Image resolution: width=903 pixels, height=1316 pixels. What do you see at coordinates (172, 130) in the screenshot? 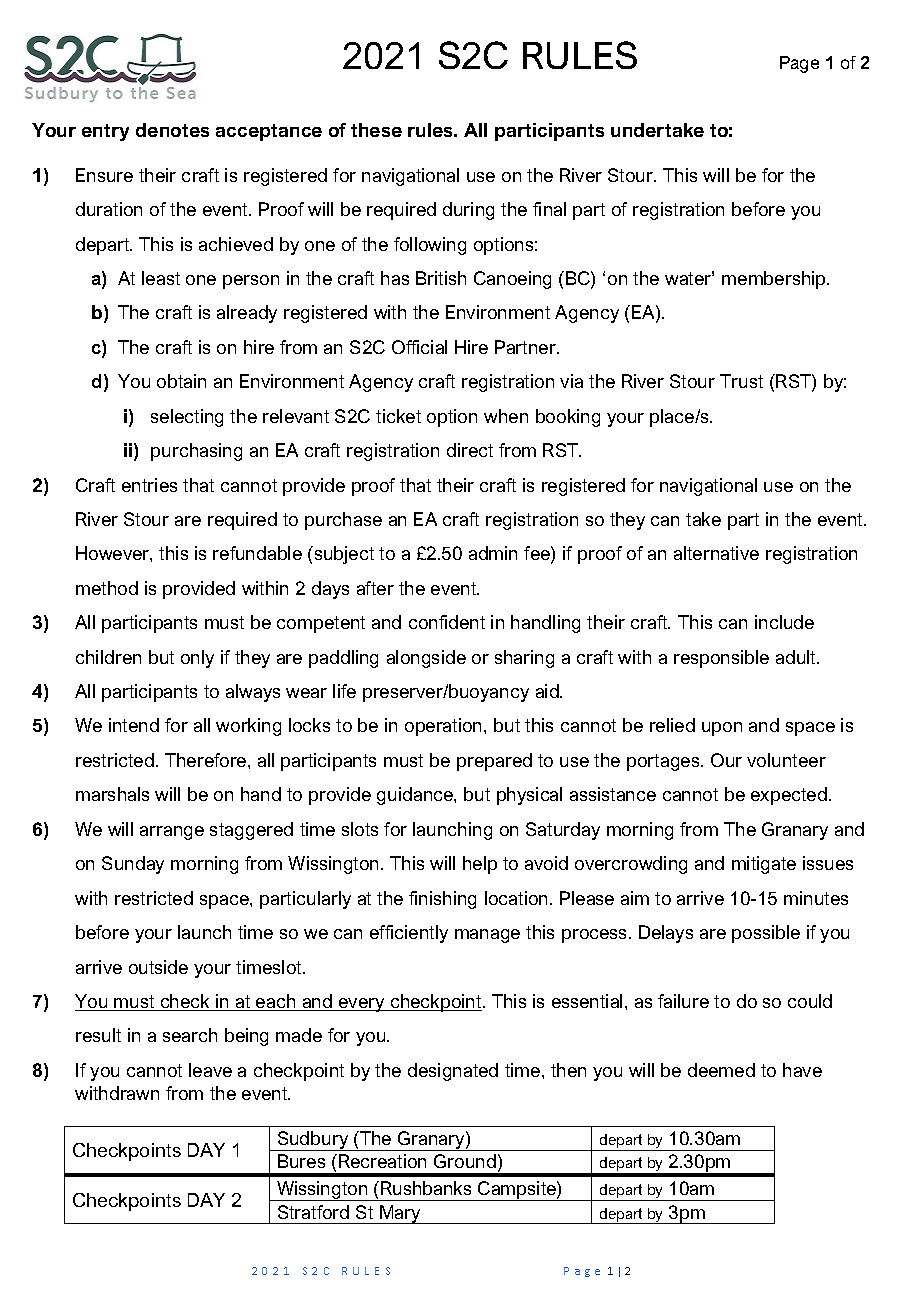
I see `denotes` at bounding box center [172, 130].
